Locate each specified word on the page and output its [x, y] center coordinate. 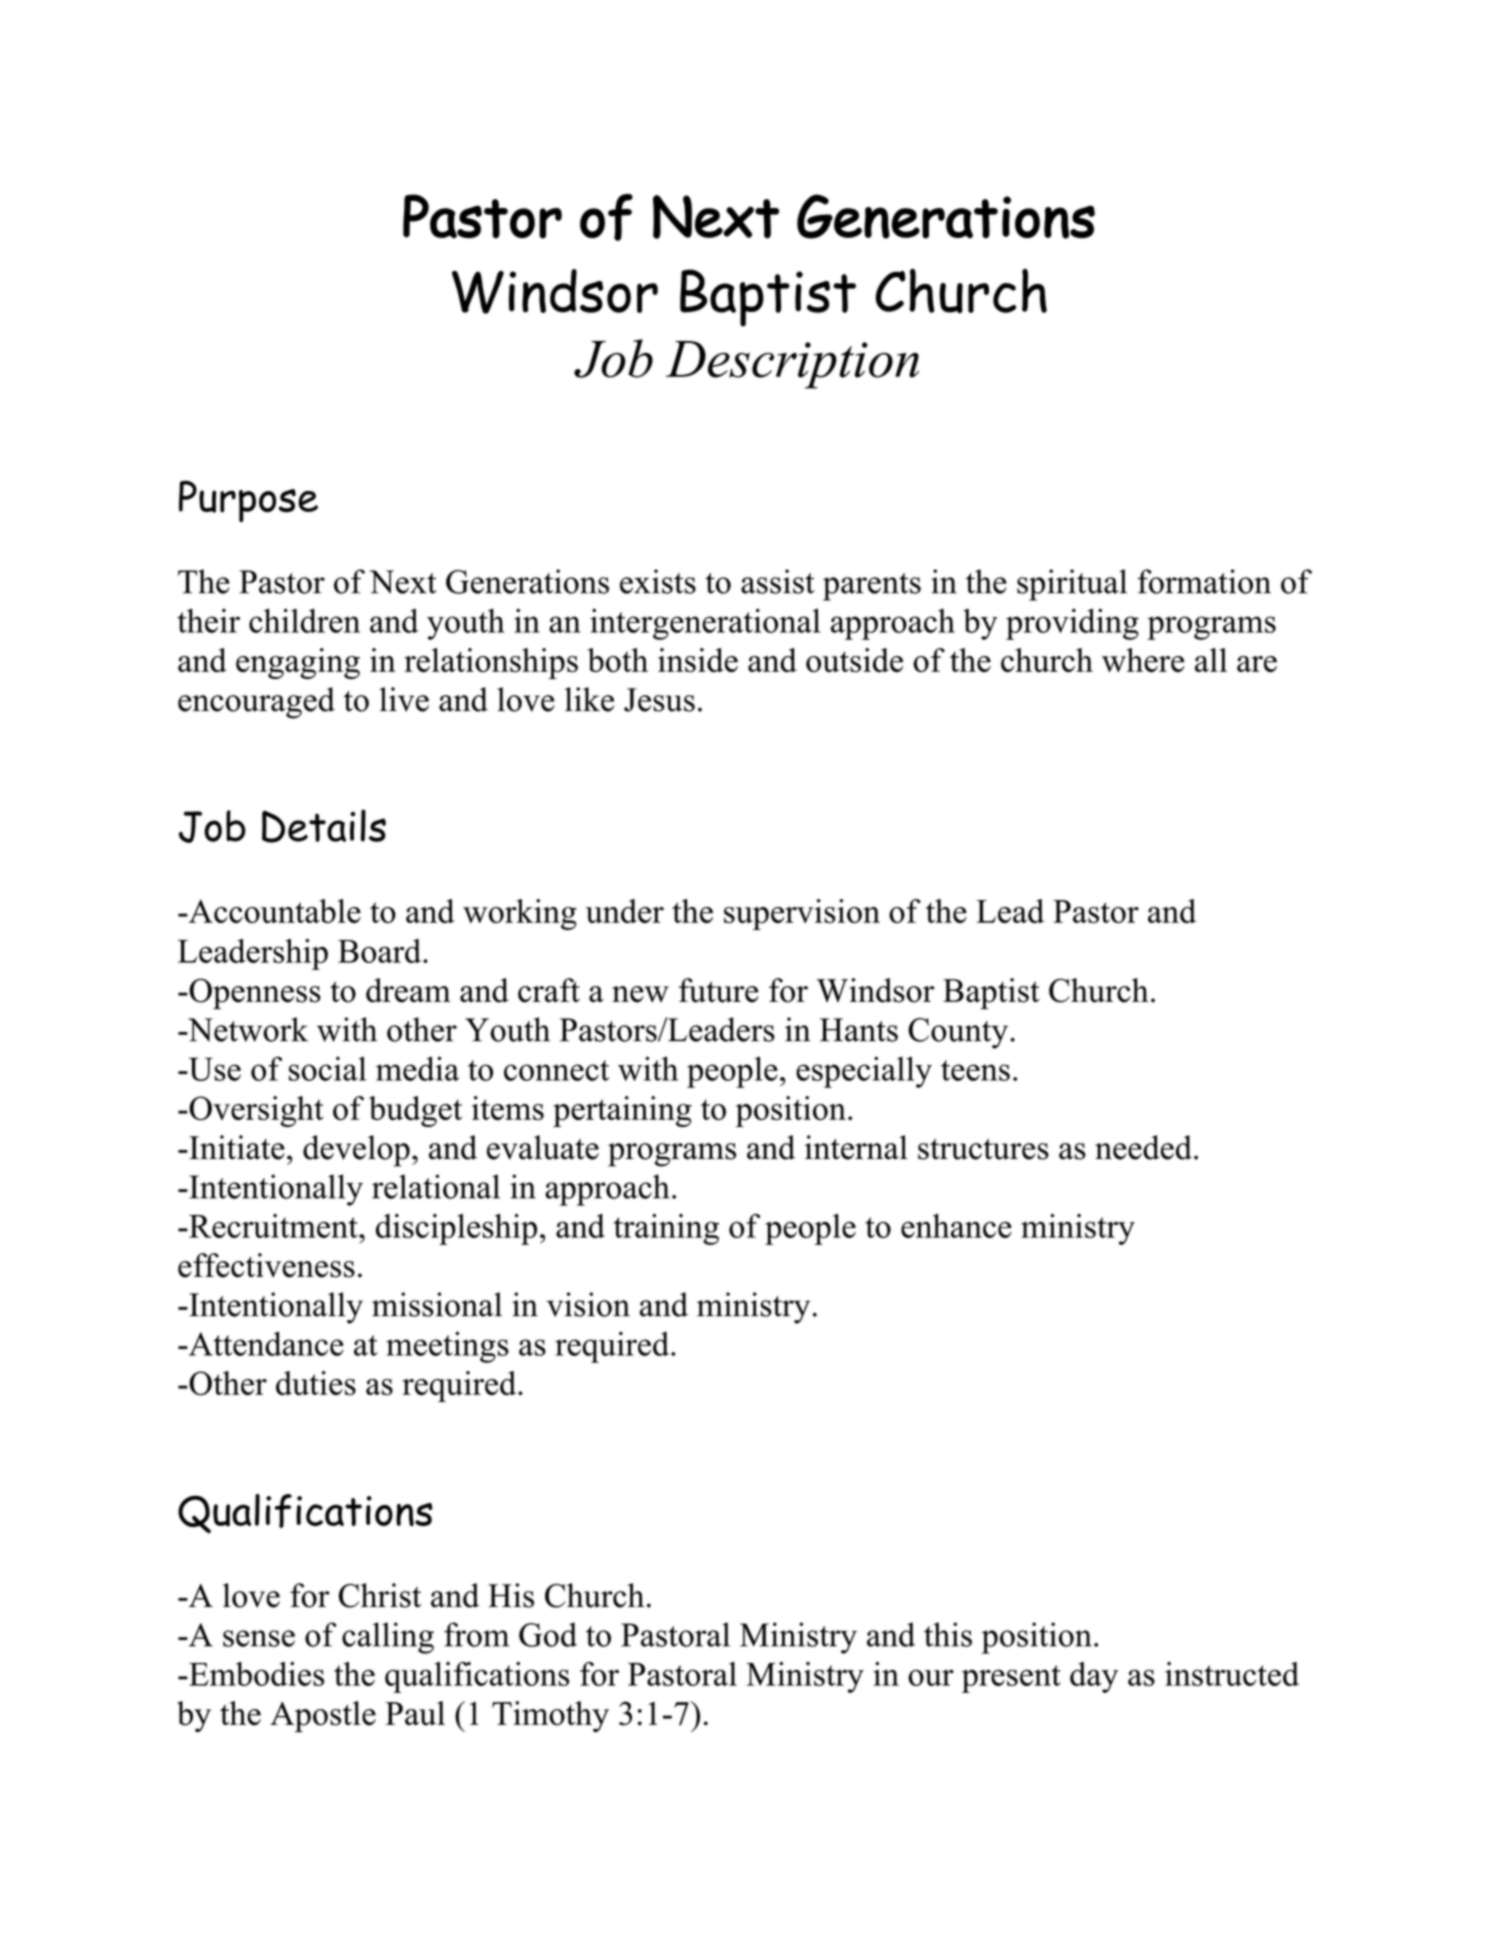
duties [316, 1383]
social [327, 1068]
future [719, 990]
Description [792, 365]
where [1143, 660]
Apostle [323, 1716]
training [666, 1229]
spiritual [1072, 585]
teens [975, 1070]
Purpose [248, 501]
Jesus [659, 700]
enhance [956, 1226]
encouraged [256, 703]
